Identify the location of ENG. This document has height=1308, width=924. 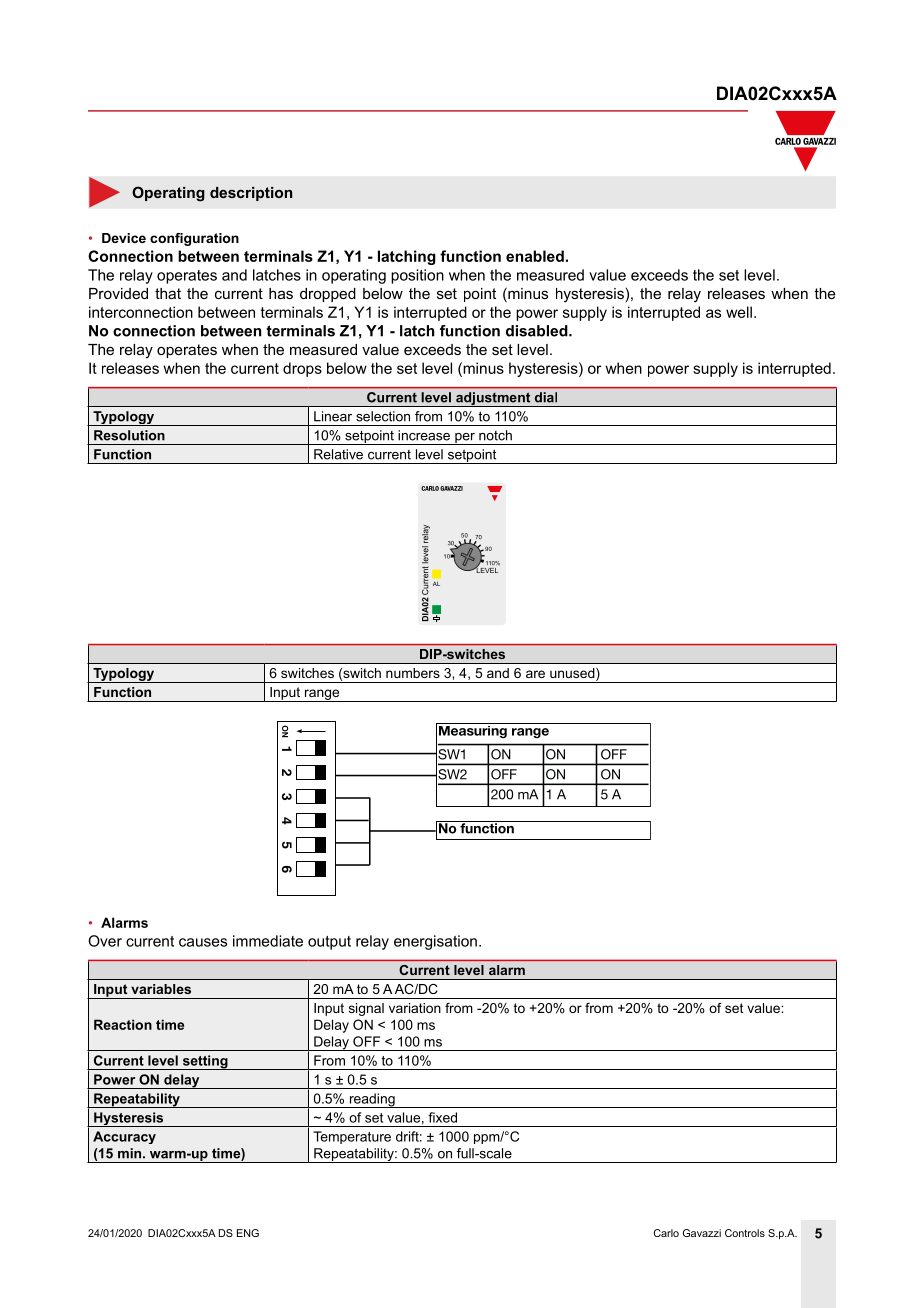
(248, 1233).
